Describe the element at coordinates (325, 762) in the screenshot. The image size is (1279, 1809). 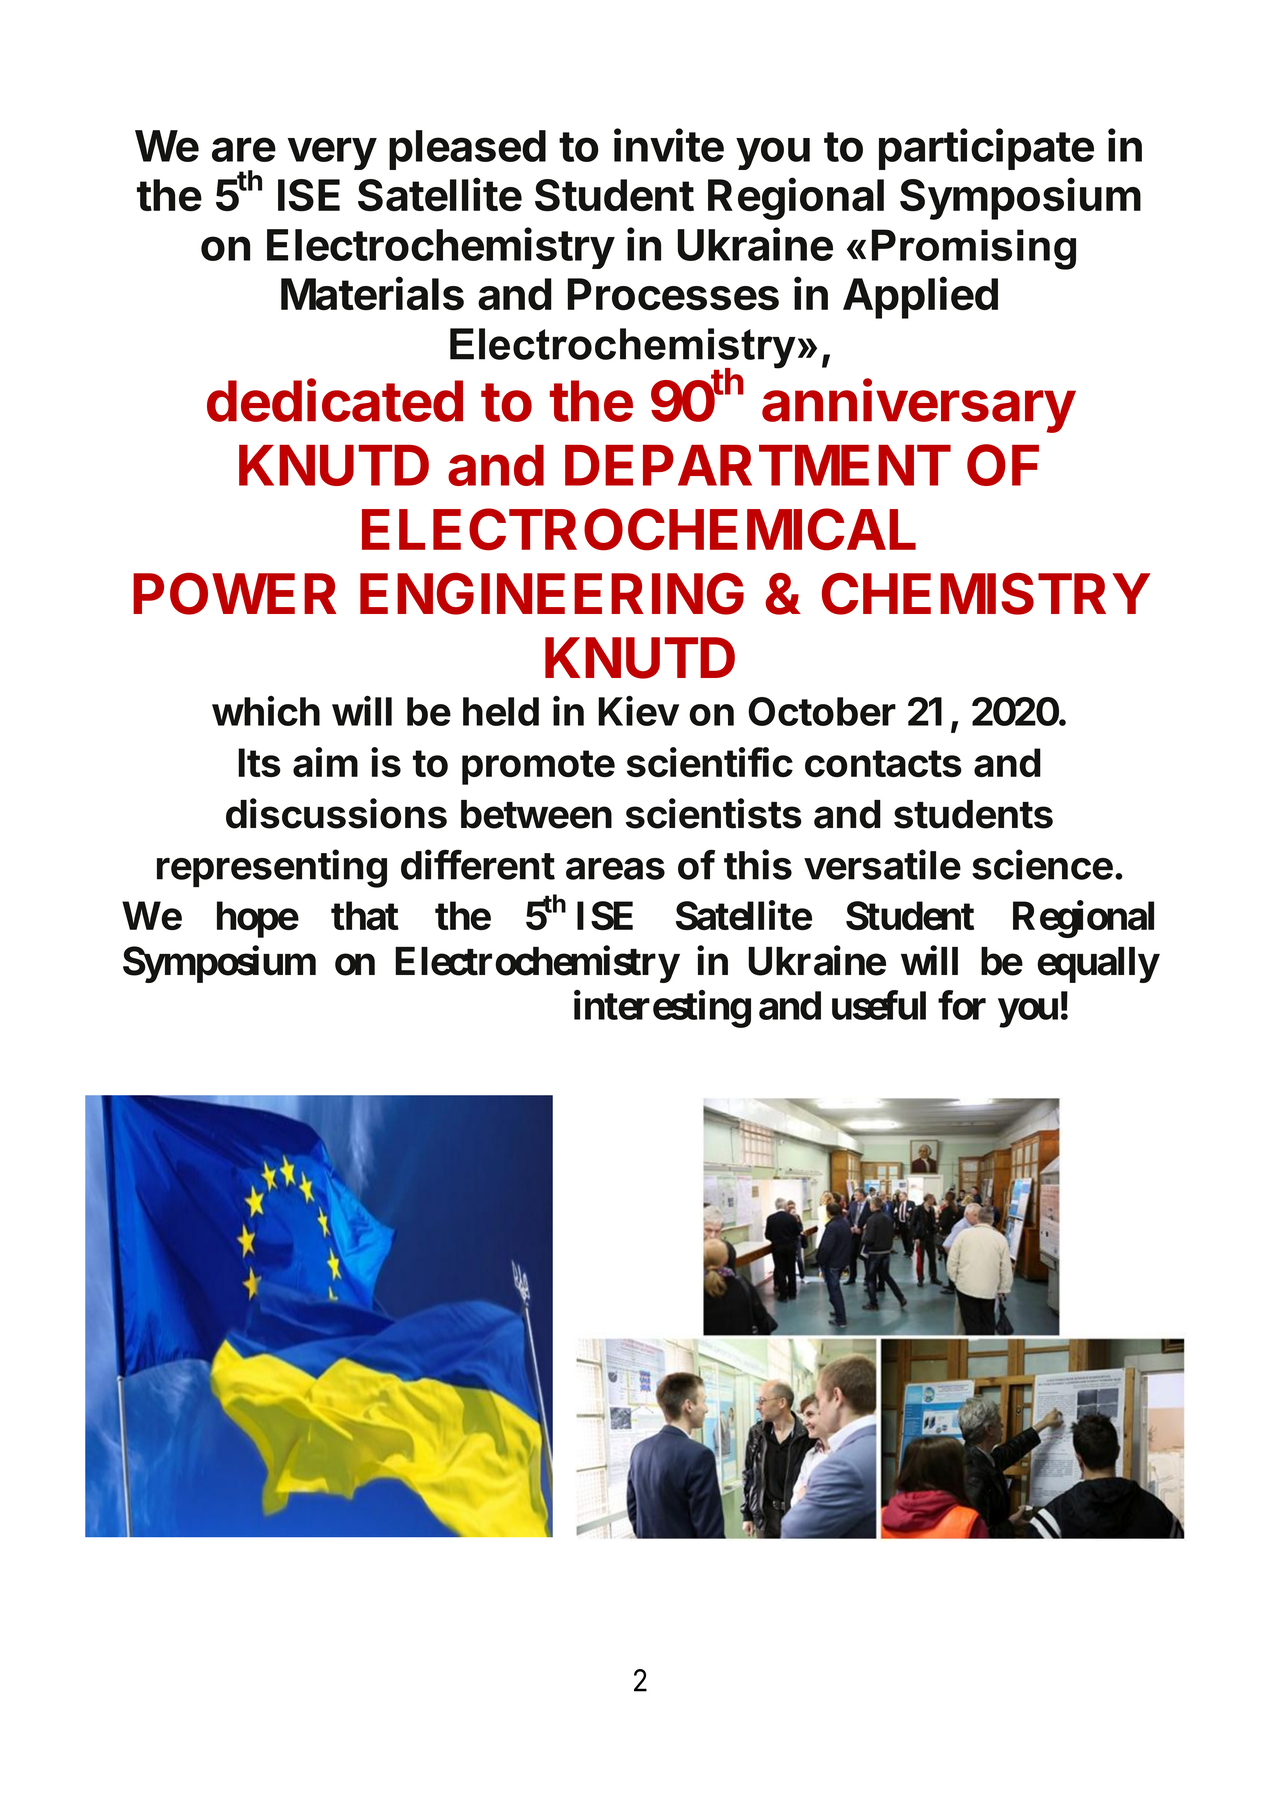
I see `aim` at that location.
